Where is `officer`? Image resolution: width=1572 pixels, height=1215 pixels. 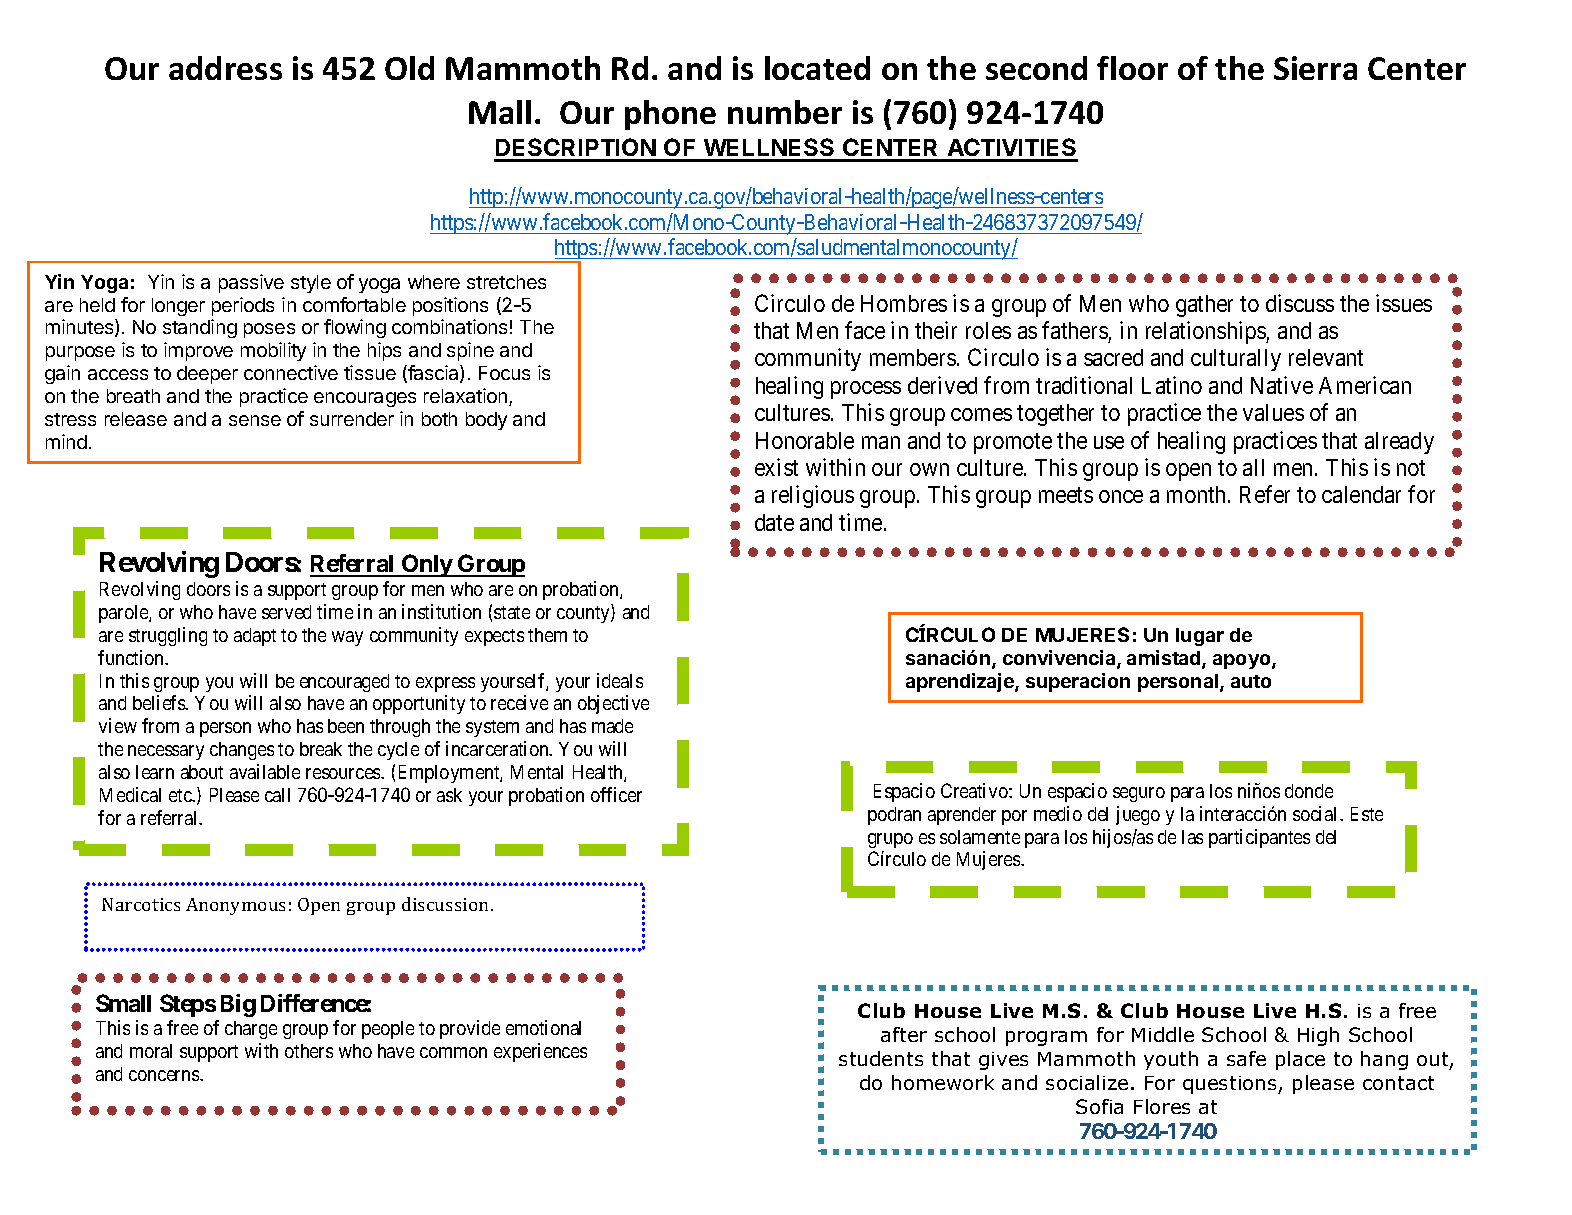 officer is located at coordinates (616, 794).
